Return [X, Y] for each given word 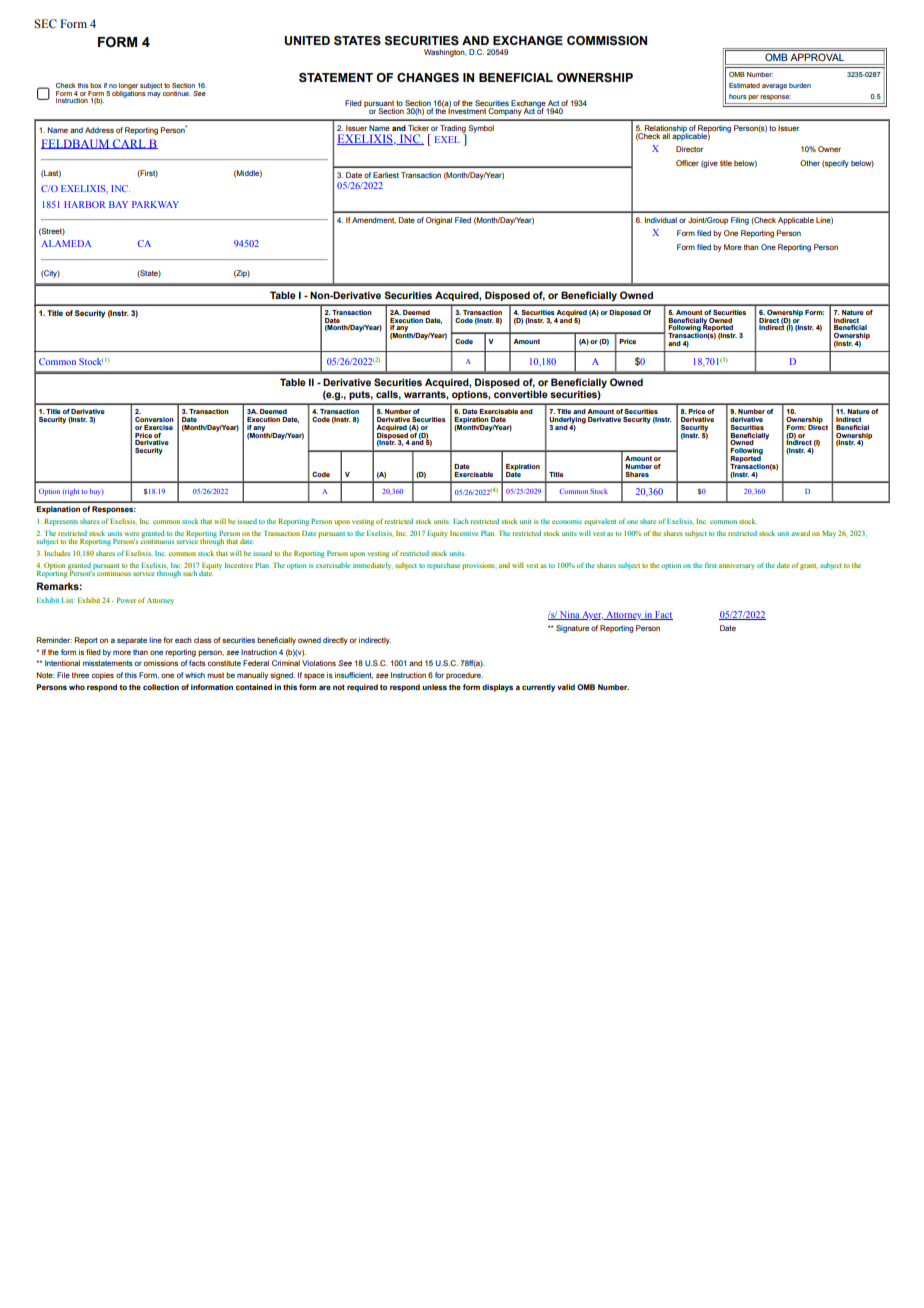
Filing [740, 221]
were [131, 534]
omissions [161, 663]
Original [439, 221]
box [96, 85]
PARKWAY [155, 204]
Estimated [744, 85]
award [800, 533]
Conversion [154, 419]
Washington [445, 53]
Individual [661, 220]
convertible [521, 394]
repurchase [443, 566]
